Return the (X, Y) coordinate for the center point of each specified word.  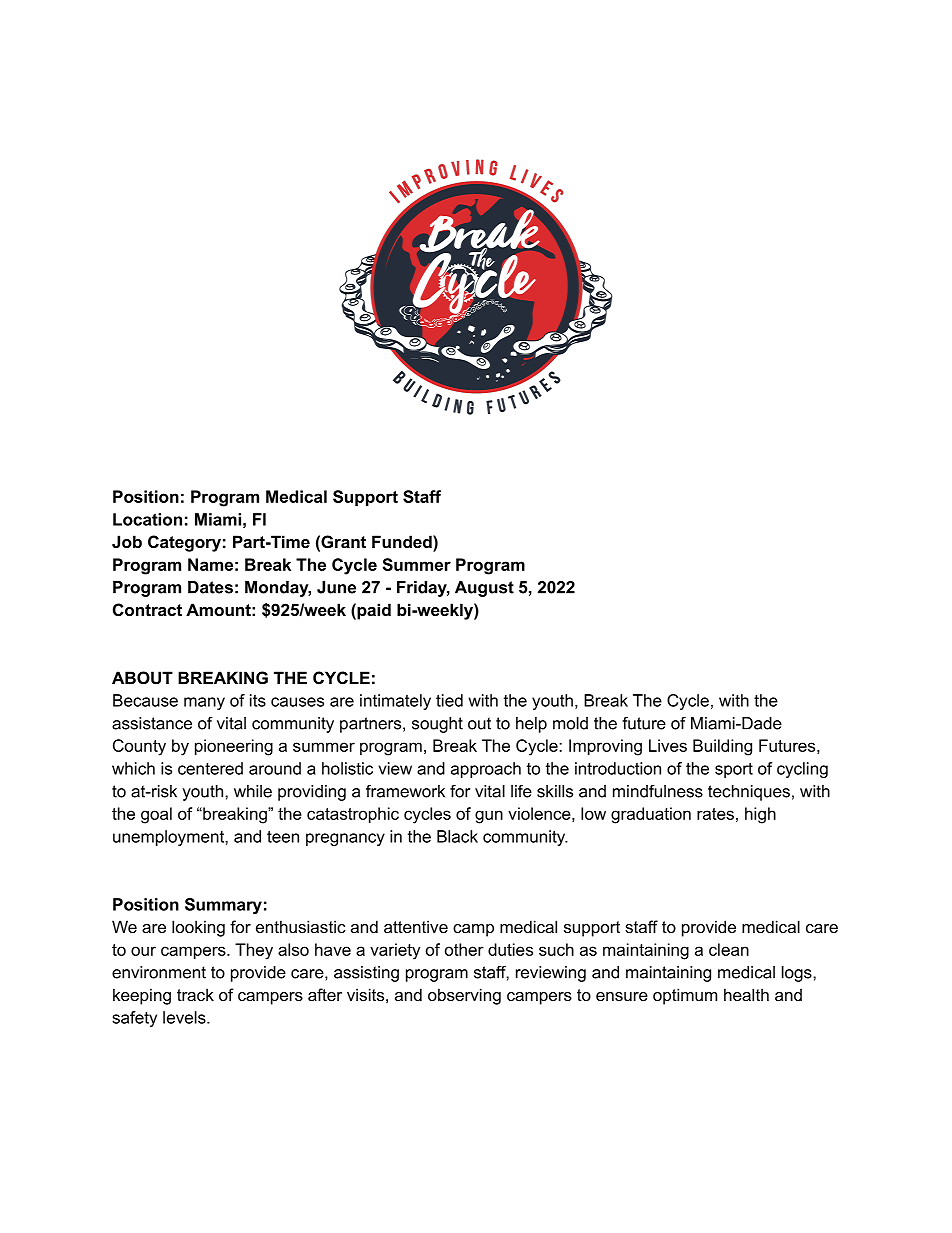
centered (210, 768)
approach (486, 770)
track (195, 994)
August (484, 589)
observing (464, 996)
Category (184, 543)
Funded (403, 541)
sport (734, 770)
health (746, 994)
